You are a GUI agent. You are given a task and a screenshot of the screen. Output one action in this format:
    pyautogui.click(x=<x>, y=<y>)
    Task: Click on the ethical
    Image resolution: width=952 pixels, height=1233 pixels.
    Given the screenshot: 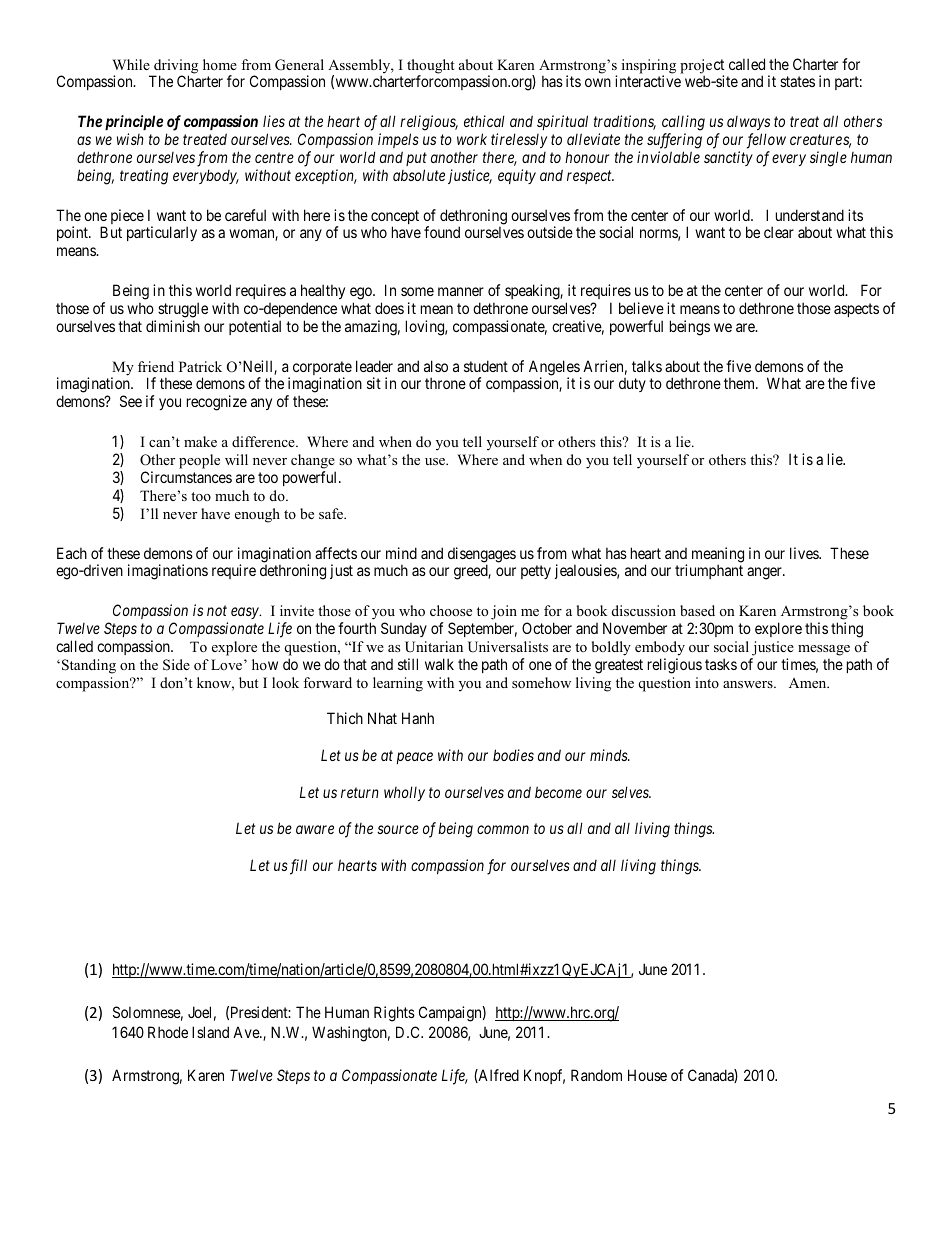 What is the action you would take?
    pyautogui.click(x=484, y=121)
